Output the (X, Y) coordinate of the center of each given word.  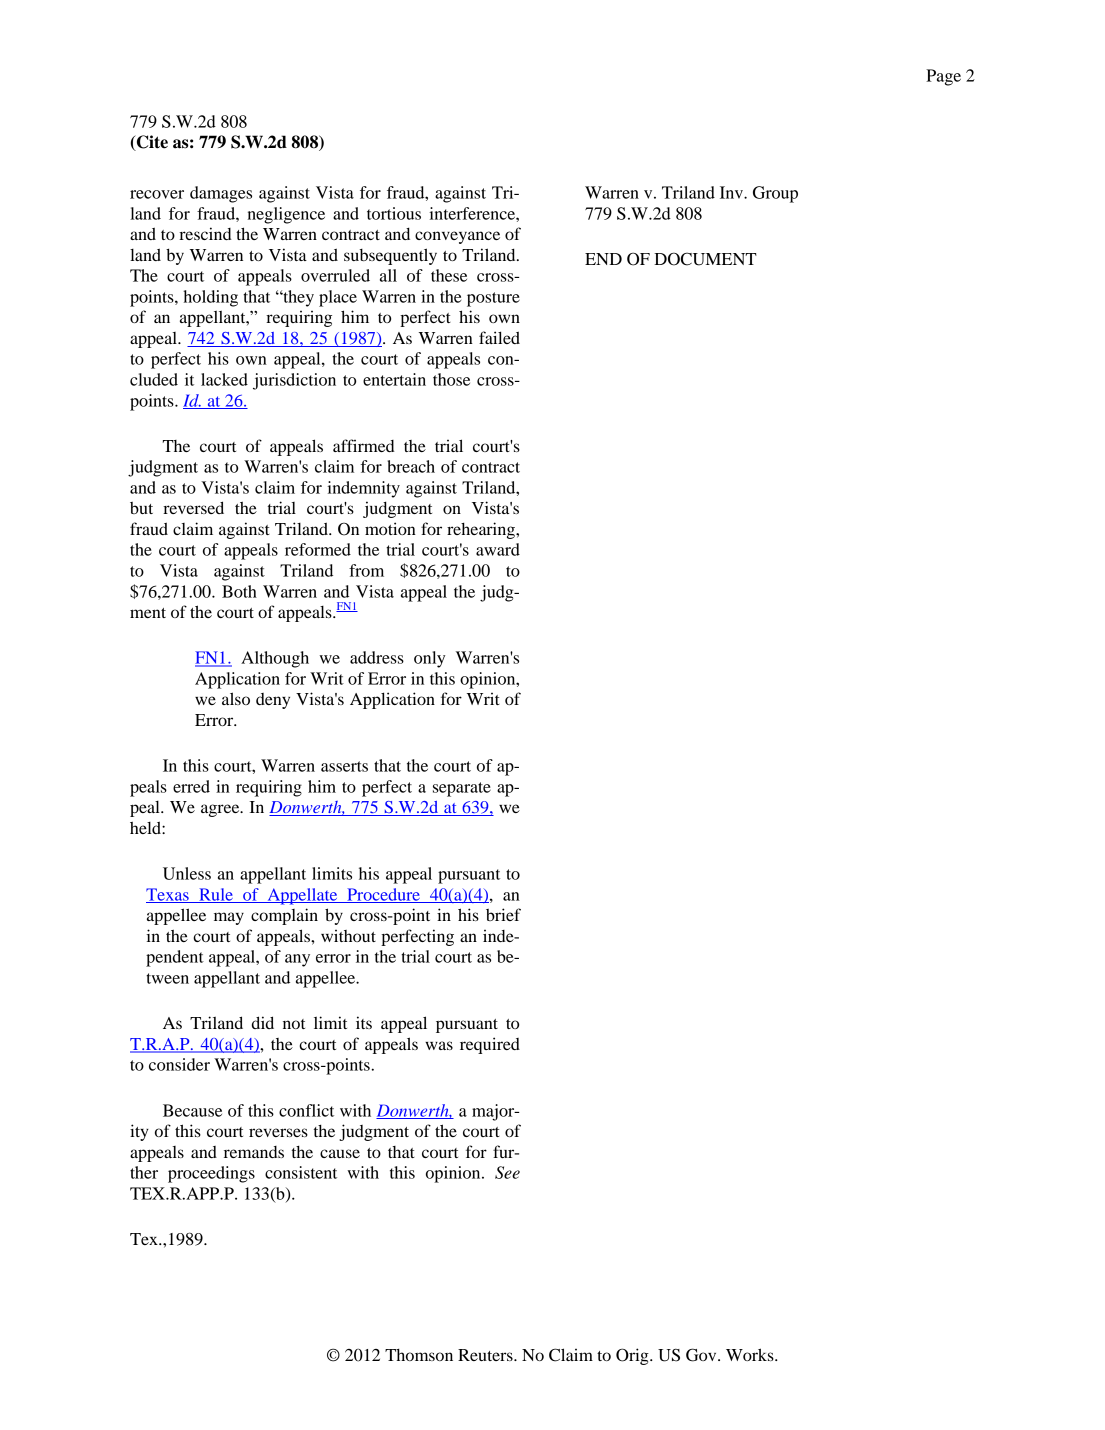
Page (943, 77)
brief (503, 914)
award (498, 549)
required (490, 1045)
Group (775, 194)
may (229, 918)
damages (221, 194)
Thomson (419, 1355)
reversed (193, 507)
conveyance (457, 237)
